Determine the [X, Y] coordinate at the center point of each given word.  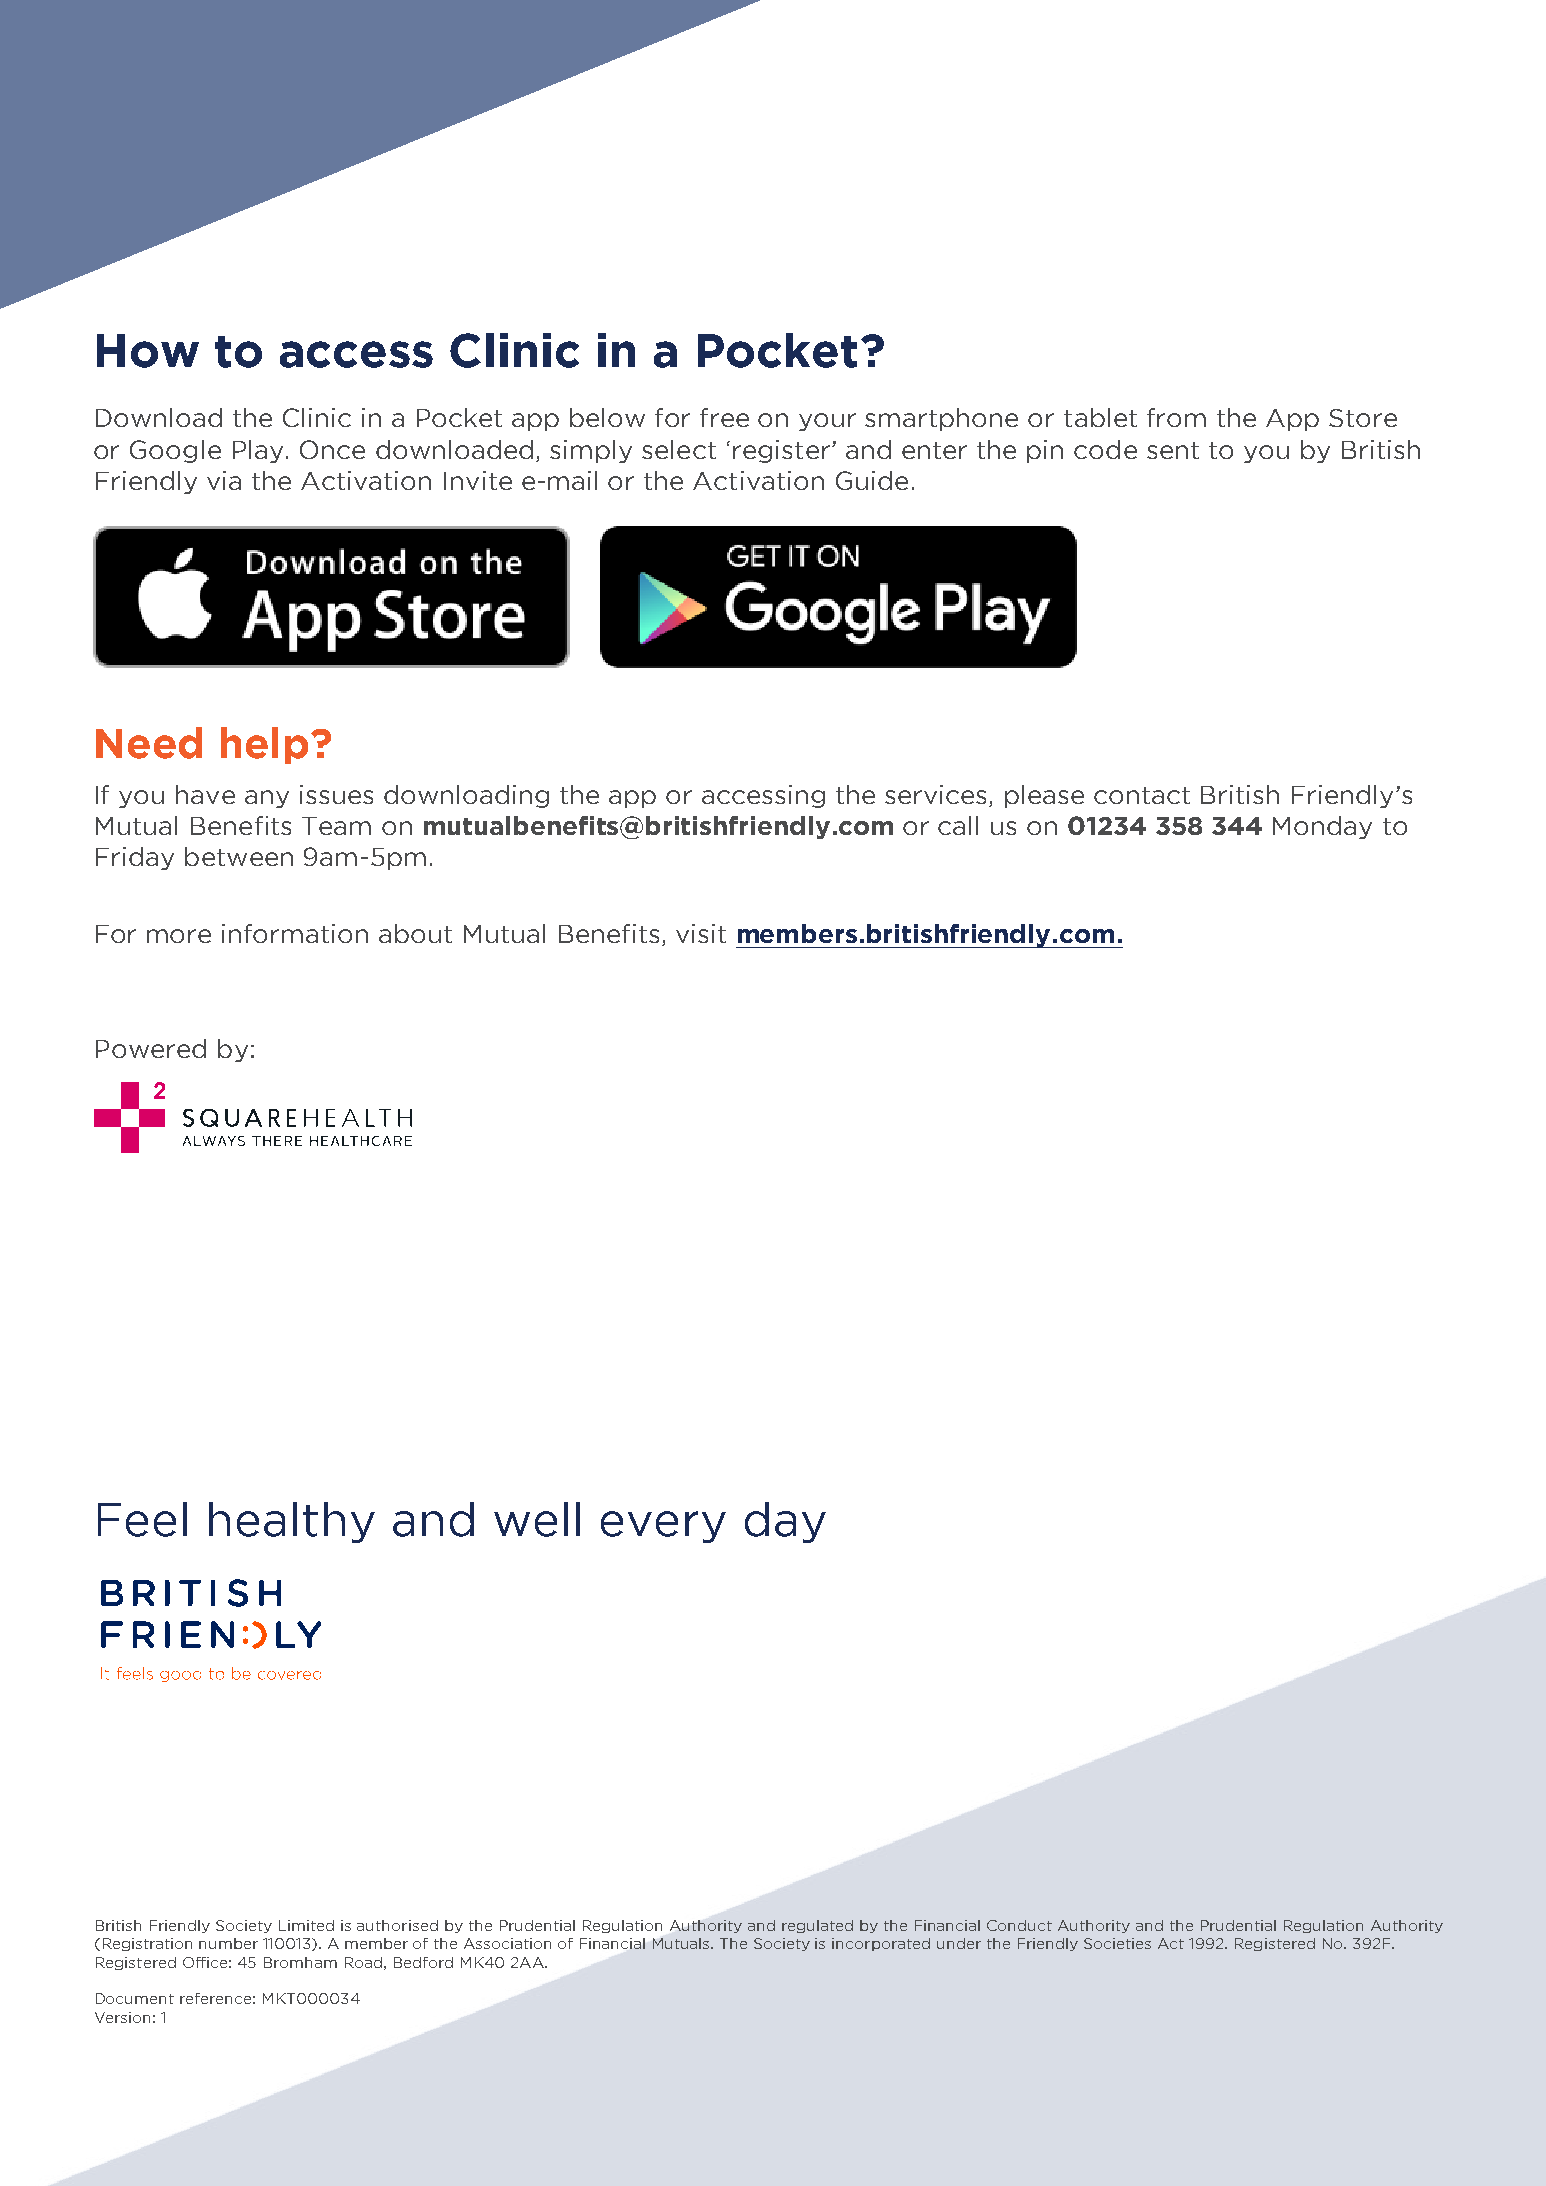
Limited [306, 1925]
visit [701, 933]
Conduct [1019, 1925]
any [267, 799]
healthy [292, 1522]
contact [1142, 795]
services [935, 794]
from [1176, 417]
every [663, 1527]
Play [258, 451]
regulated [817, 1926]
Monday [1322, 827]
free [724, 417]
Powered [151, 1048]
